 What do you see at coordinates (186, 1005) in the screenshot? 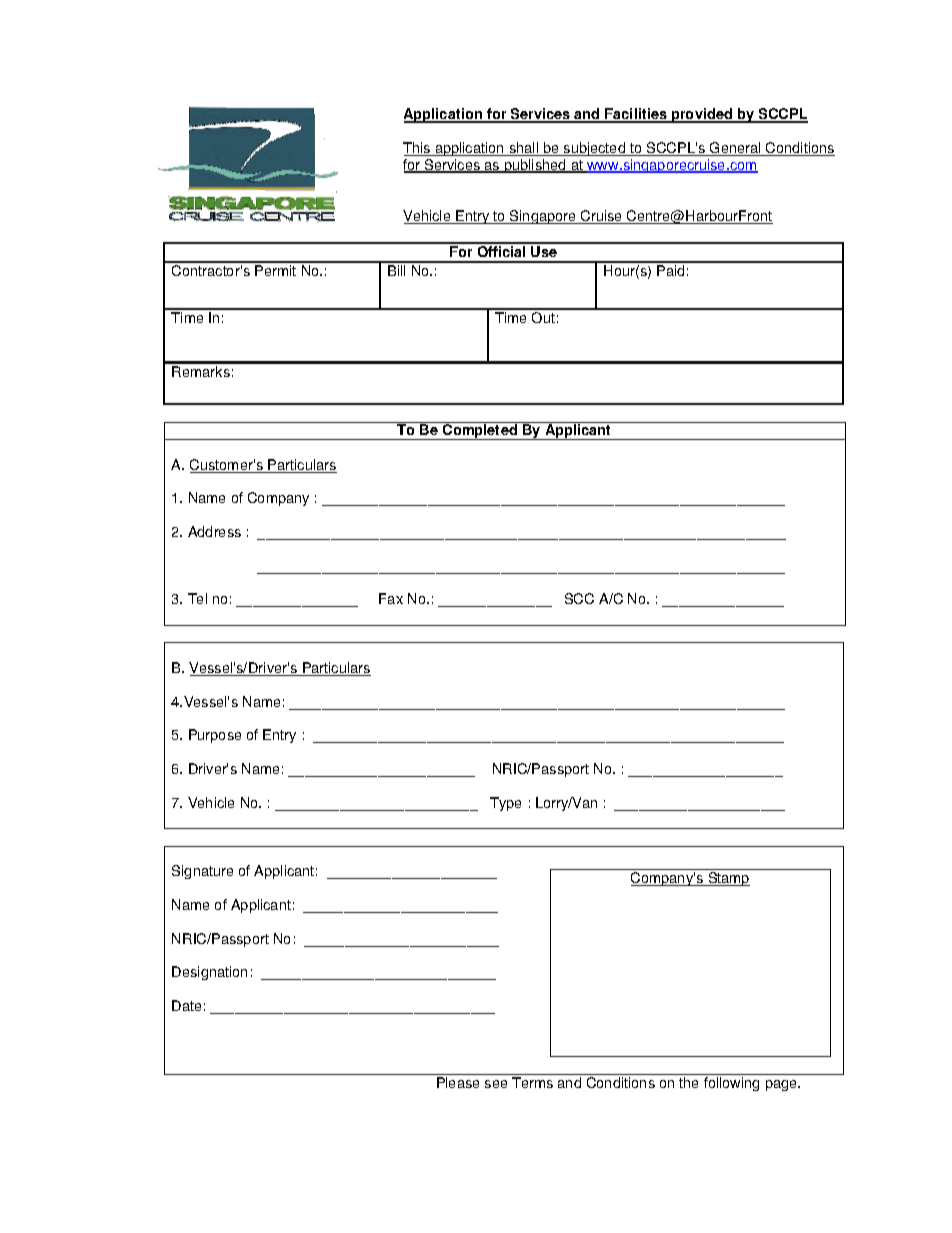
I see `Date` at bounding box center [186, 1005].
